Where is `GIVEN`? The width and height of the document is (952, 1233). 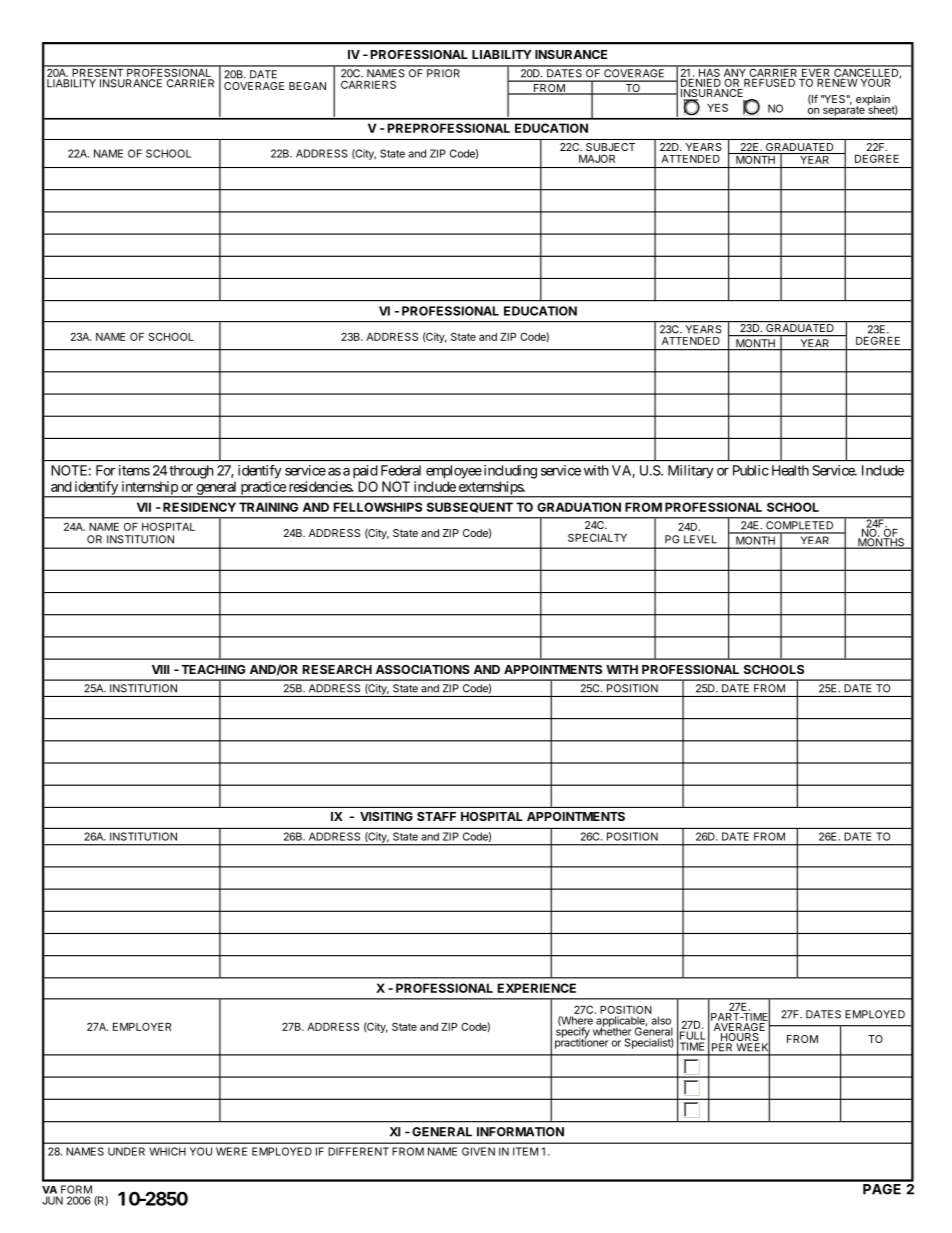 GIVEN is located at coordinates (478, 1151).
